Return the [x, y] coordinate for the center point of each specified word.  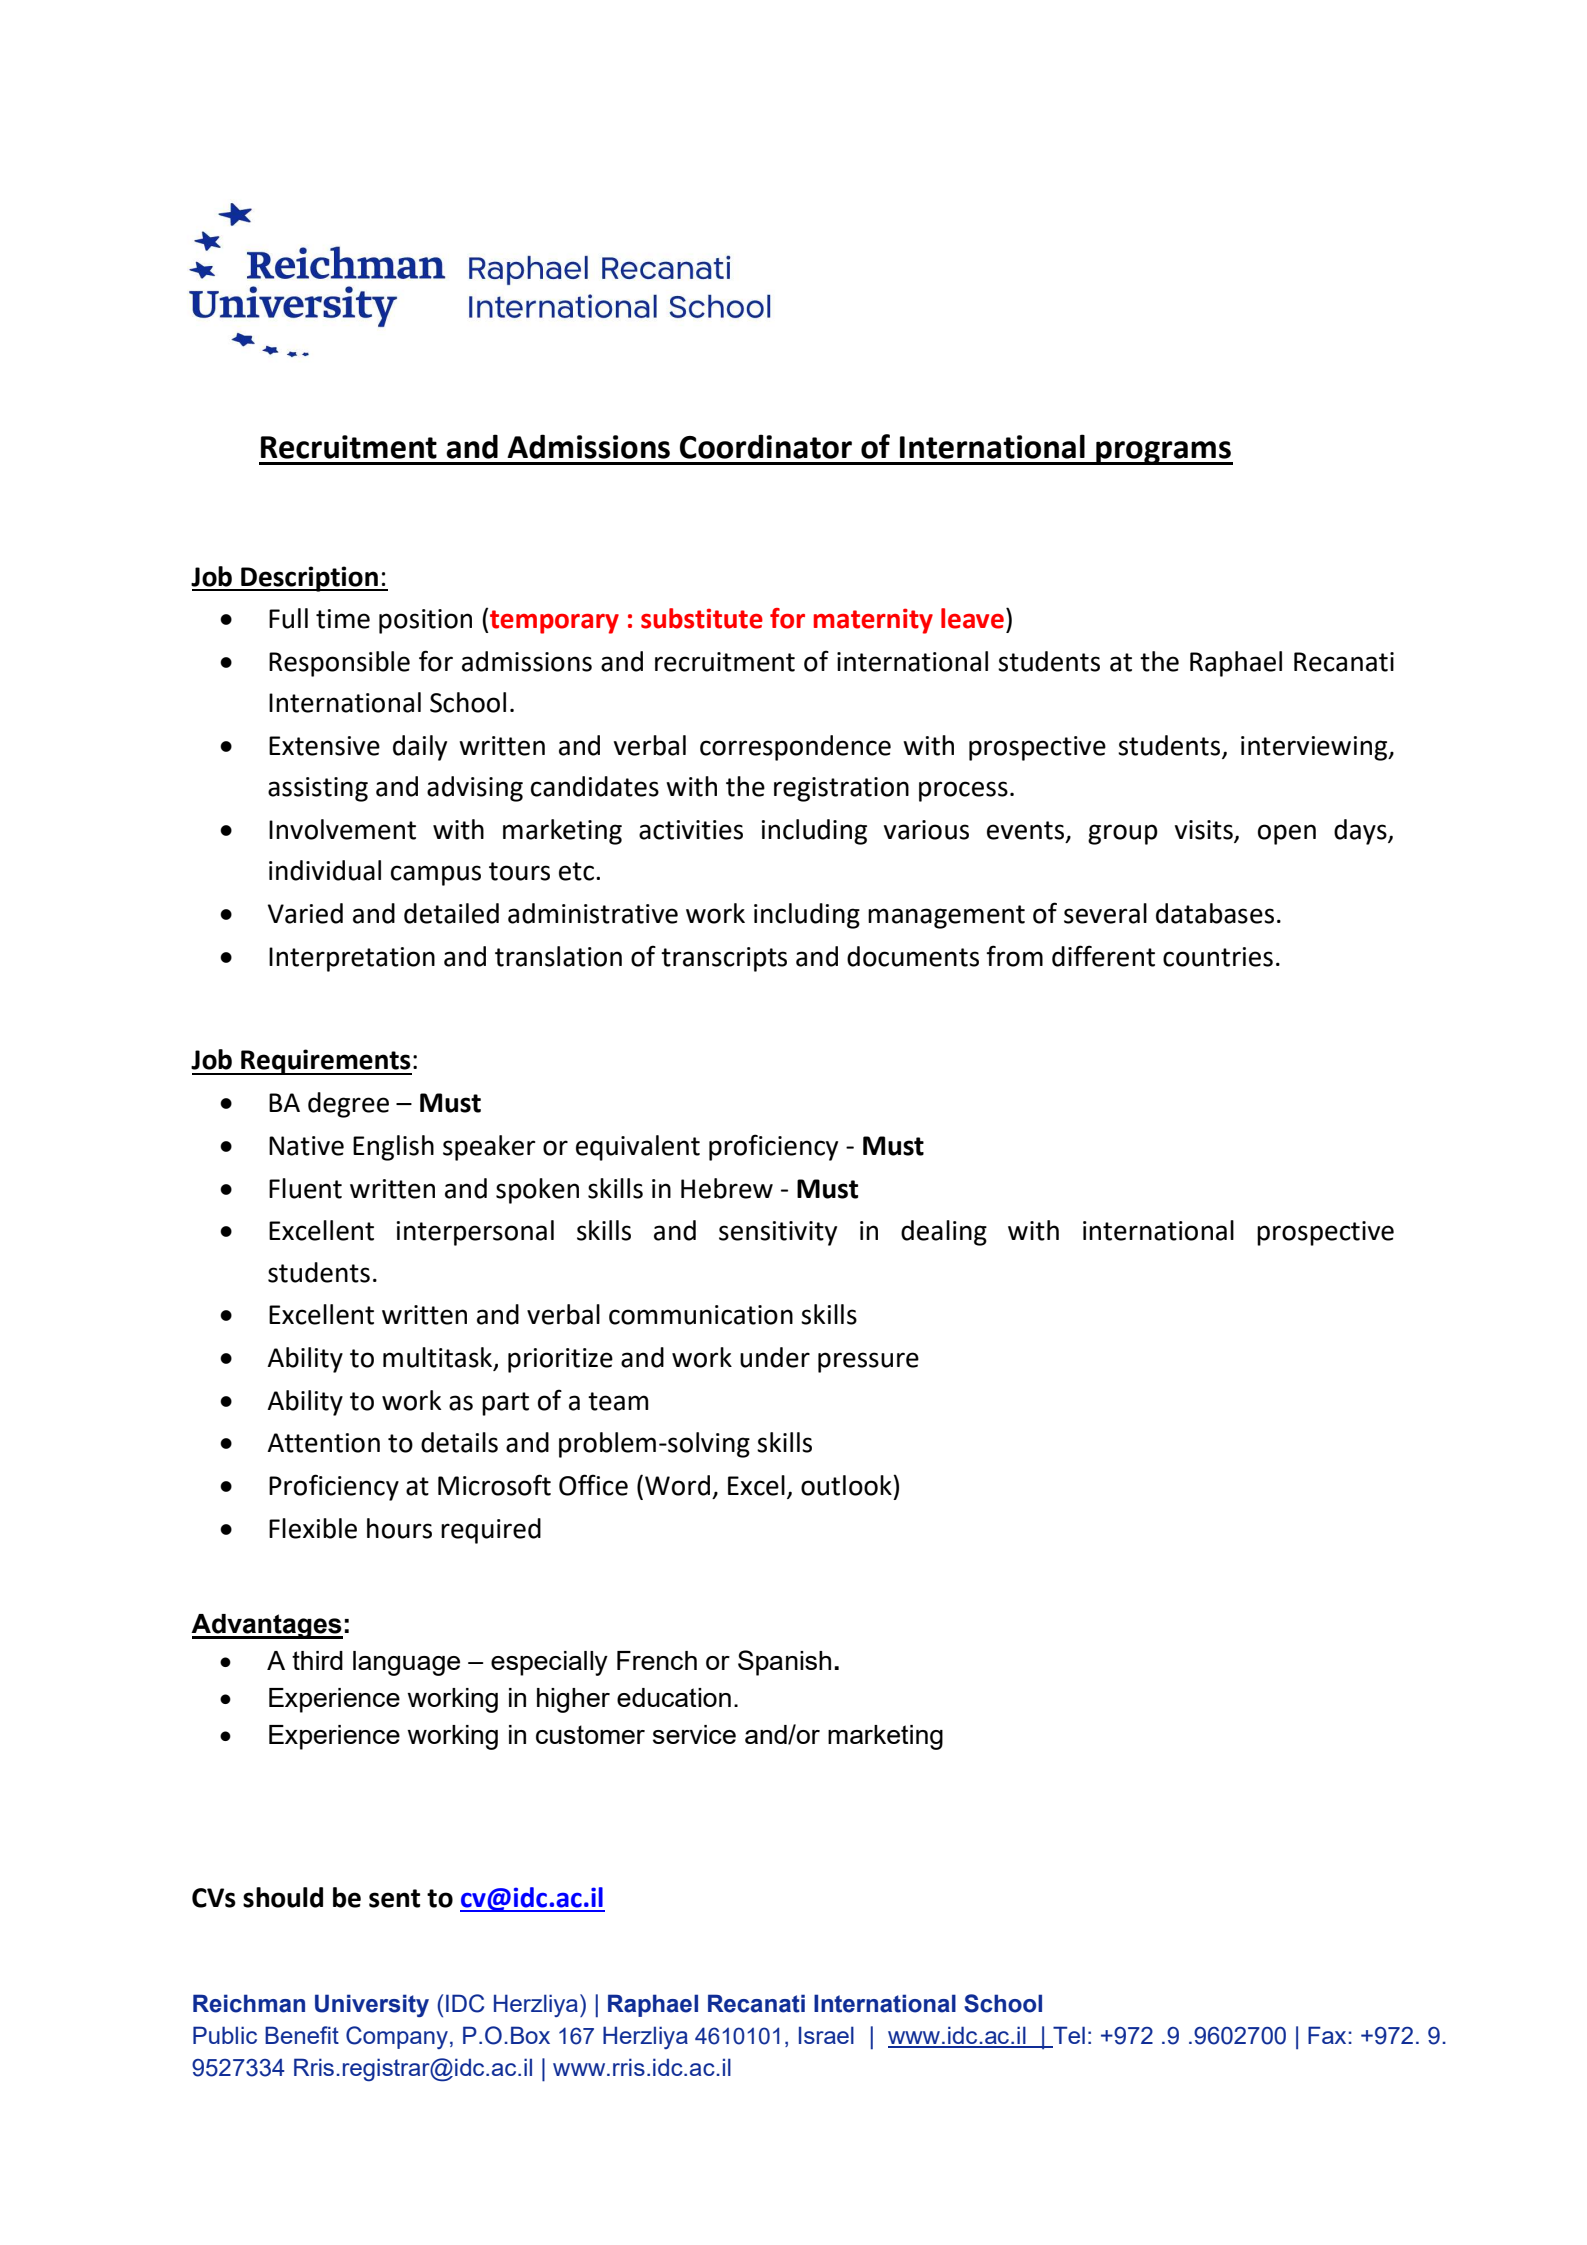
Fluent [305, 1188]
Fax [1328, 2035]
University [372, 2005]
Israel [826, 2035]
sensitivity [778, 1233]
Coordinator [766, 446]
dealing [944, 1233]
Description [309, 579]
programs [1163, 453]
